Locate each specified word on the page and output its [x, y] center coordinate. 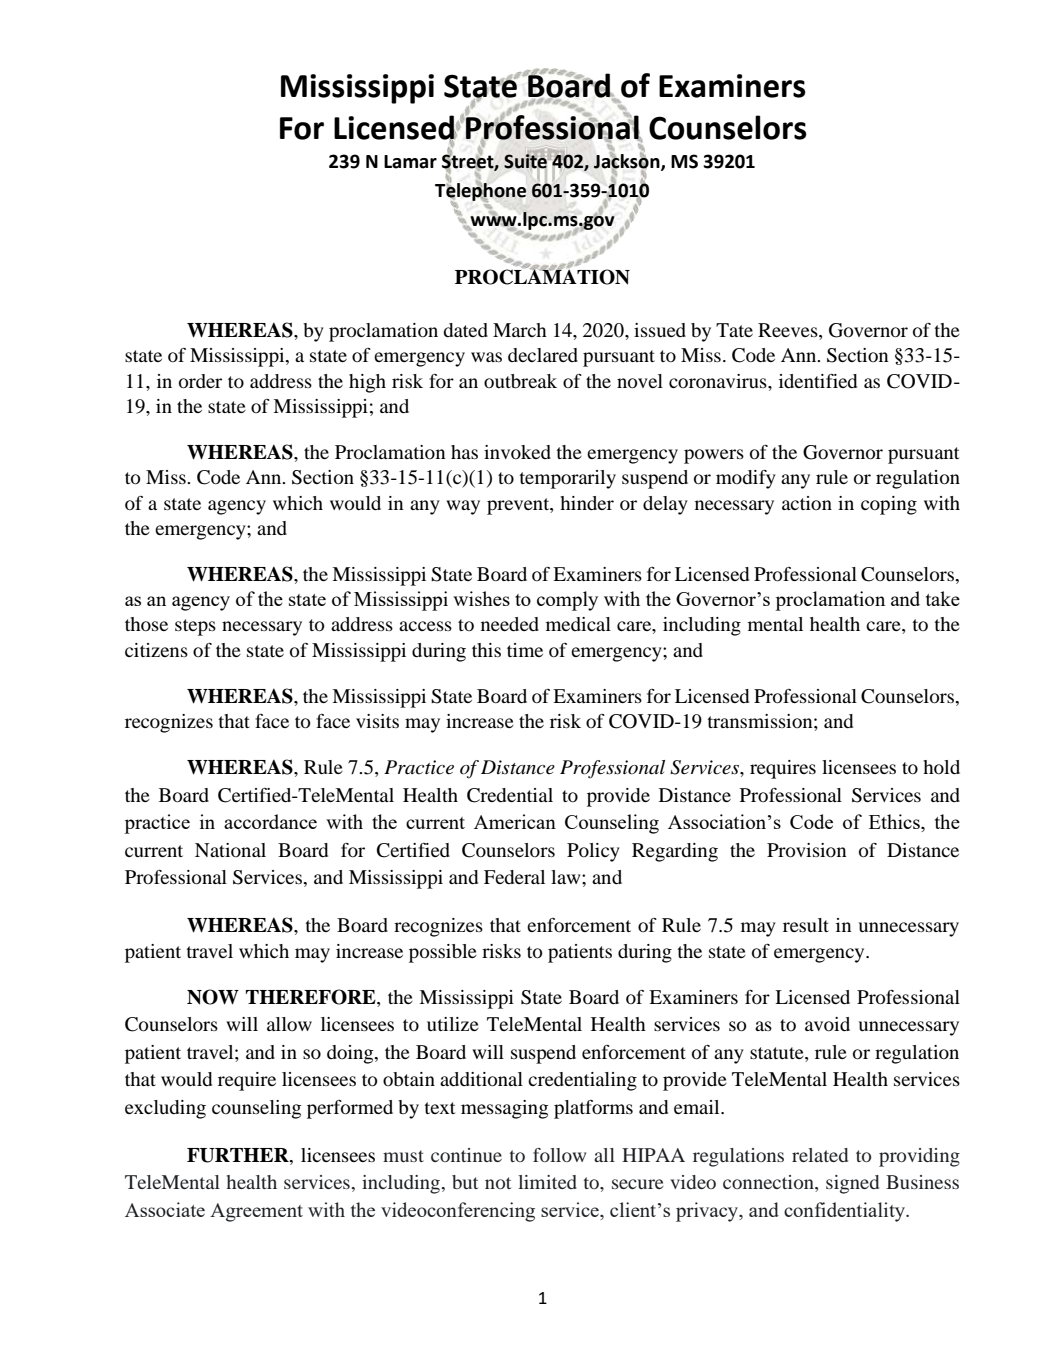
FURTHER [239, 1156]
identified [818, 381]
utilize [453, 1024]
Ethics [895, 823]
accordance [270, 821]
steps [195, 627]
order [200, 381]
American [515, 821]
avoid [827, 1024]
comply [567, 601]
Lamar [410, 162]
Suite [525, 161]
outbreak [520, 381]
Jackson [627, 161]
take [943, 598]
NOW [213, 997]
